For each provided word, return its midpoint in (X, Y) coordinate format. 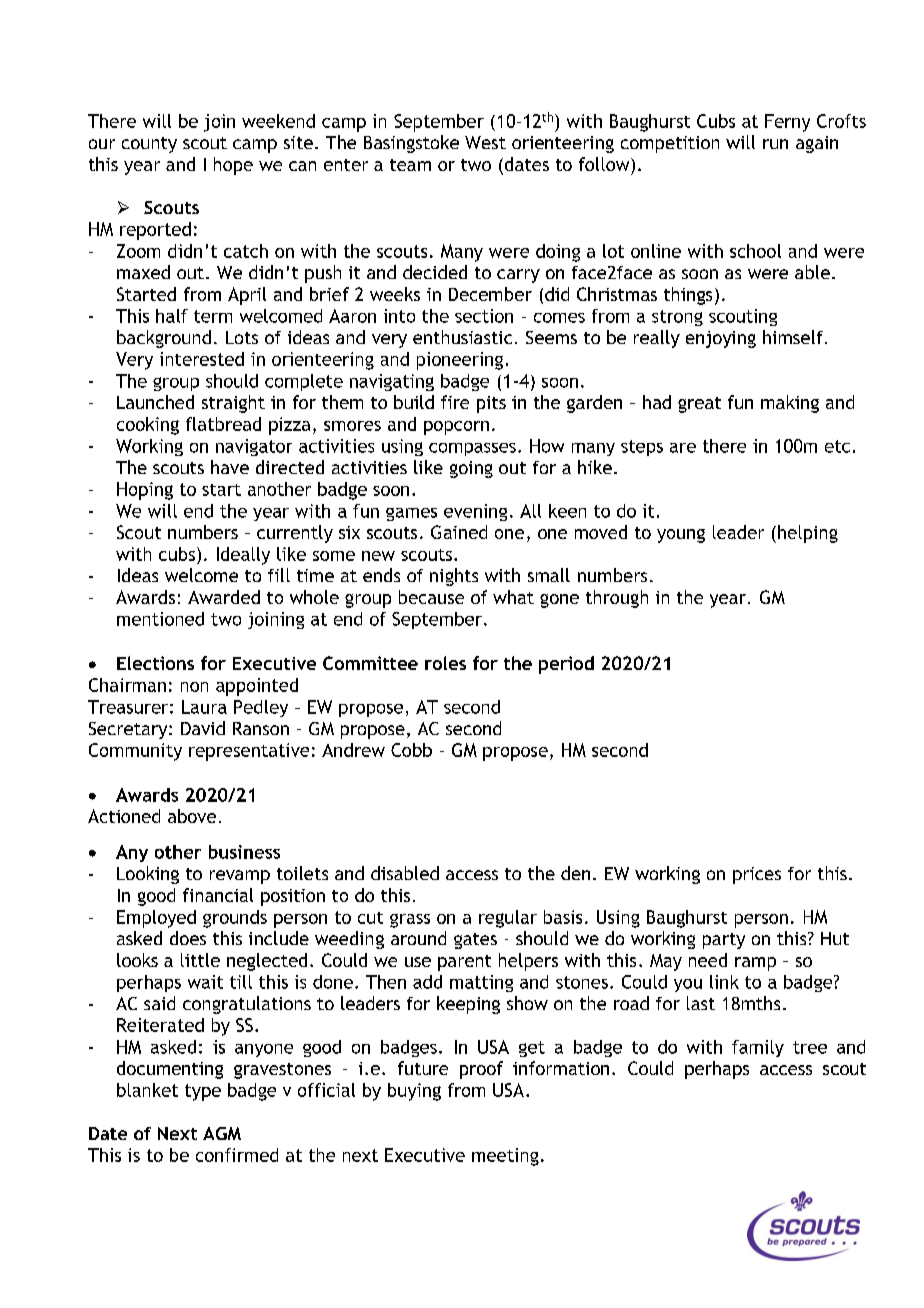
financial (218, 895)
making (790, 404)
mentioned (160, 619)
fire (455, 402)
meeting (505, 1157)
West (485, 142)
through (617, 599)
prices (757, 875)
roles (445, 663)
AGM (222, 1133)
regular (508, 919)
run (775, 144)
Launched (155, 402)
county (149, 145)
